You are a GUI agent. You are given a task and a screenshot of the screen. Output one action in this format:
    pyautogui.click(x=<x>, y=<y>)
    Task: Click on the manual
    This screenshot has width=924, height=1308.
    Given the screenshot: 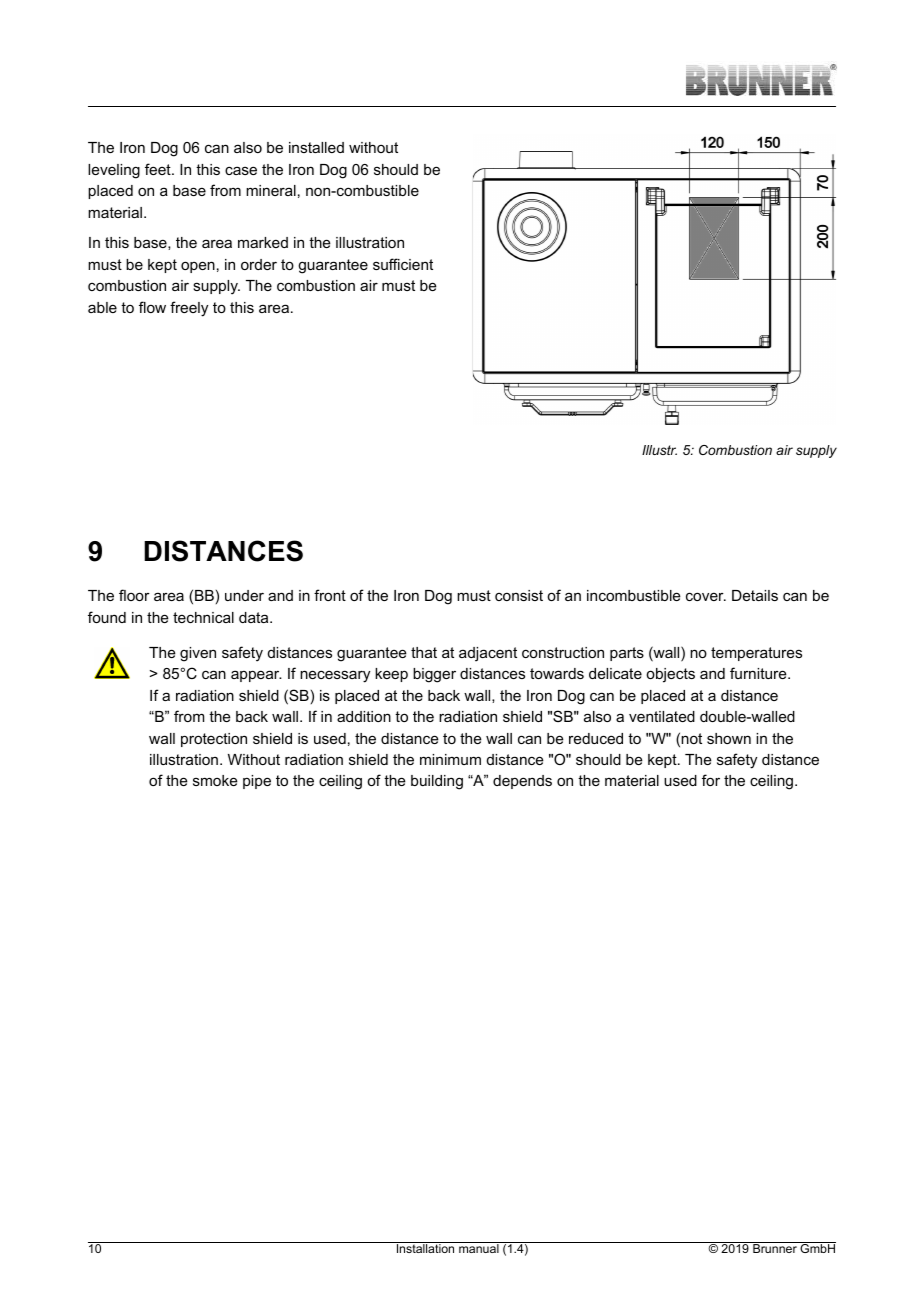 What is the action you would take?
    pyautogui.click(x=479, y=1247)
